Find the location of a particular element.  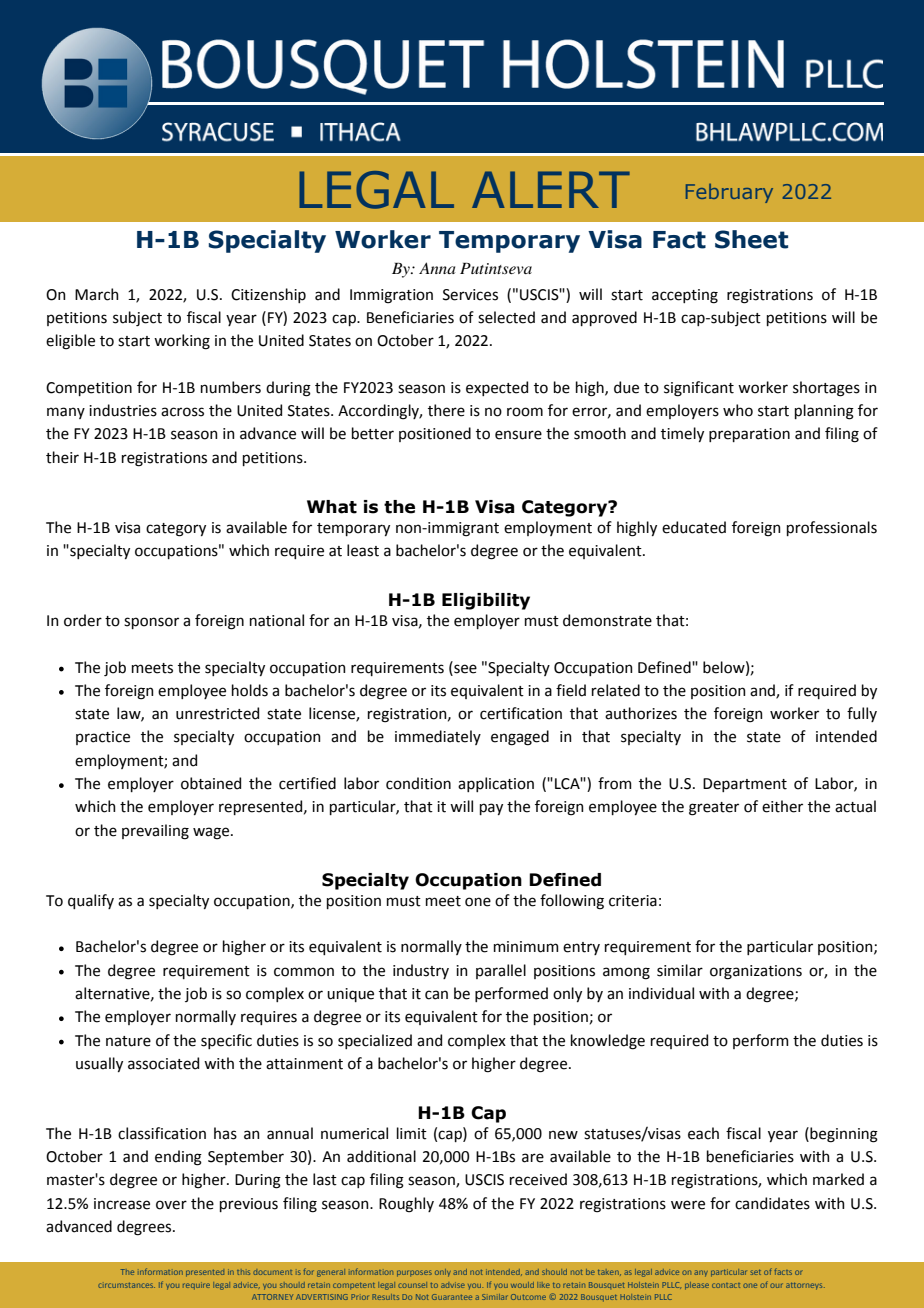

Department is located at coordinates (745, 785).
